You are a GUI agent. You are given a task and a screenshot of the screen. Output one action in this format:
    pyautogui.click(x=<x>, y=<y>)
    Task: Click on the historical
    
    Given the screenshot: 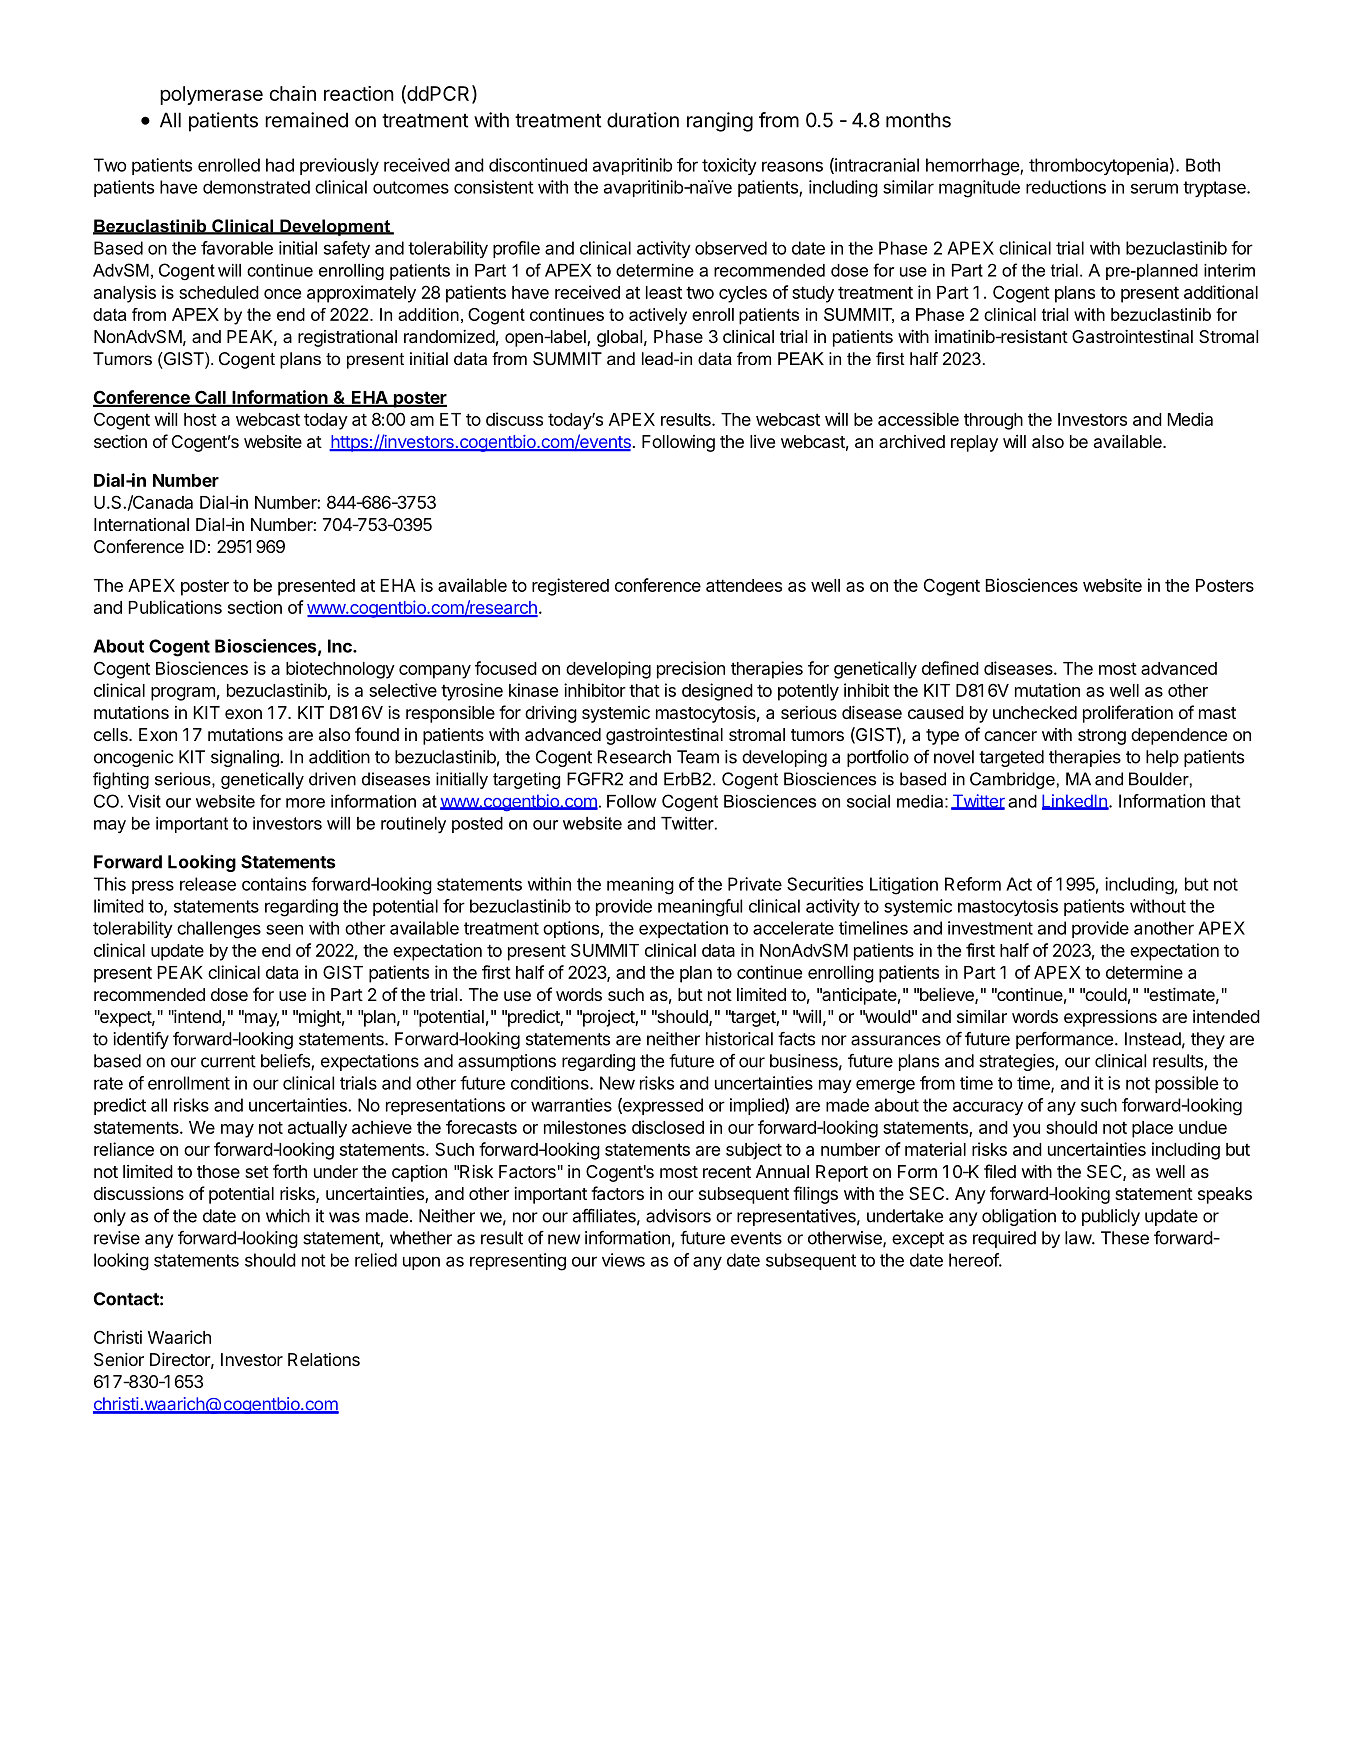 What is the action you would take?
    pyautogui.click(x=739, y=1039)
